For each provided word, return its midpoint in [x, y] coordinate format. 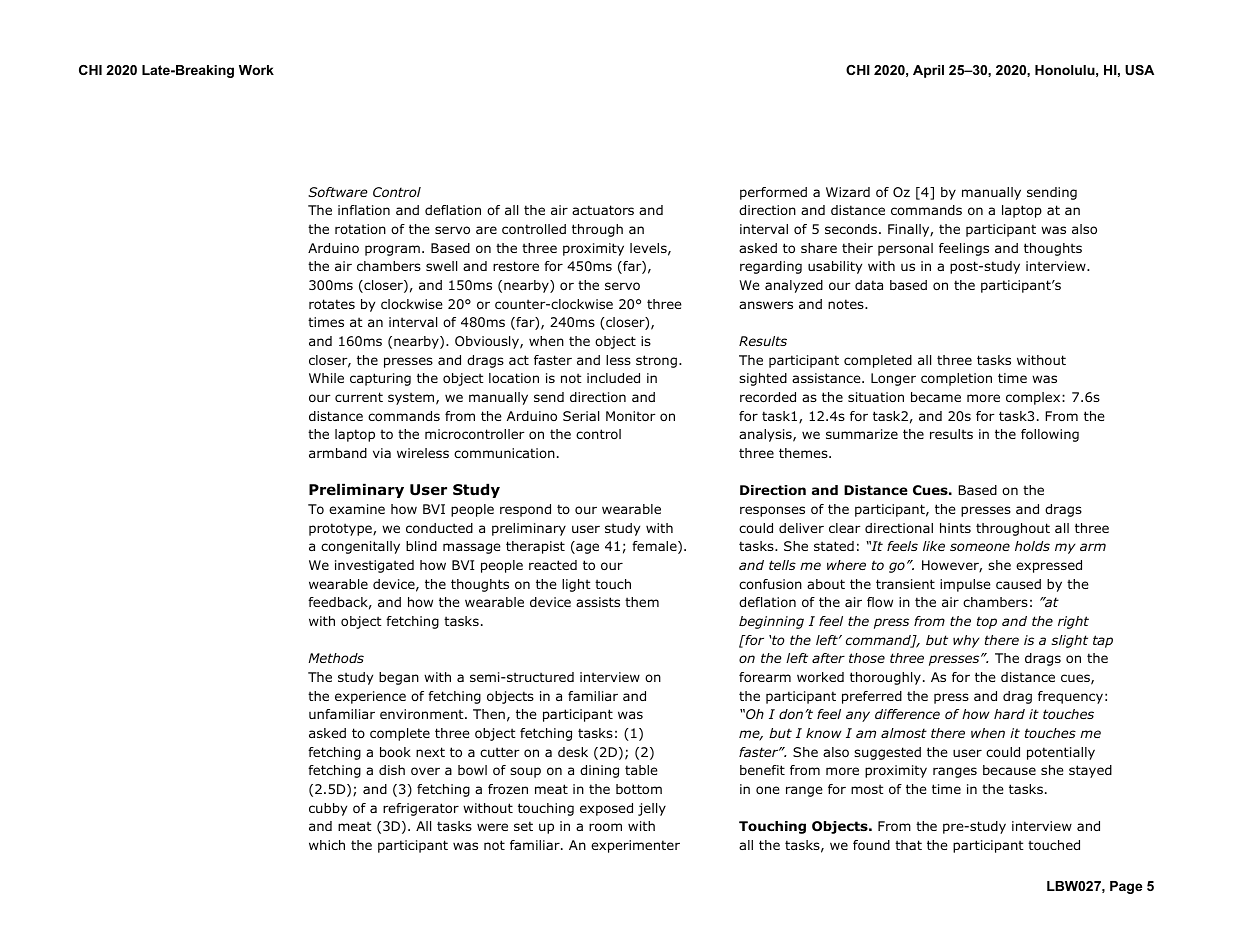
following [1050, 435]
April [928, 71]
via [382, 453]
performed [773, 193]
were [492, 827]
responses [772, 511]
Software [337, 192]
